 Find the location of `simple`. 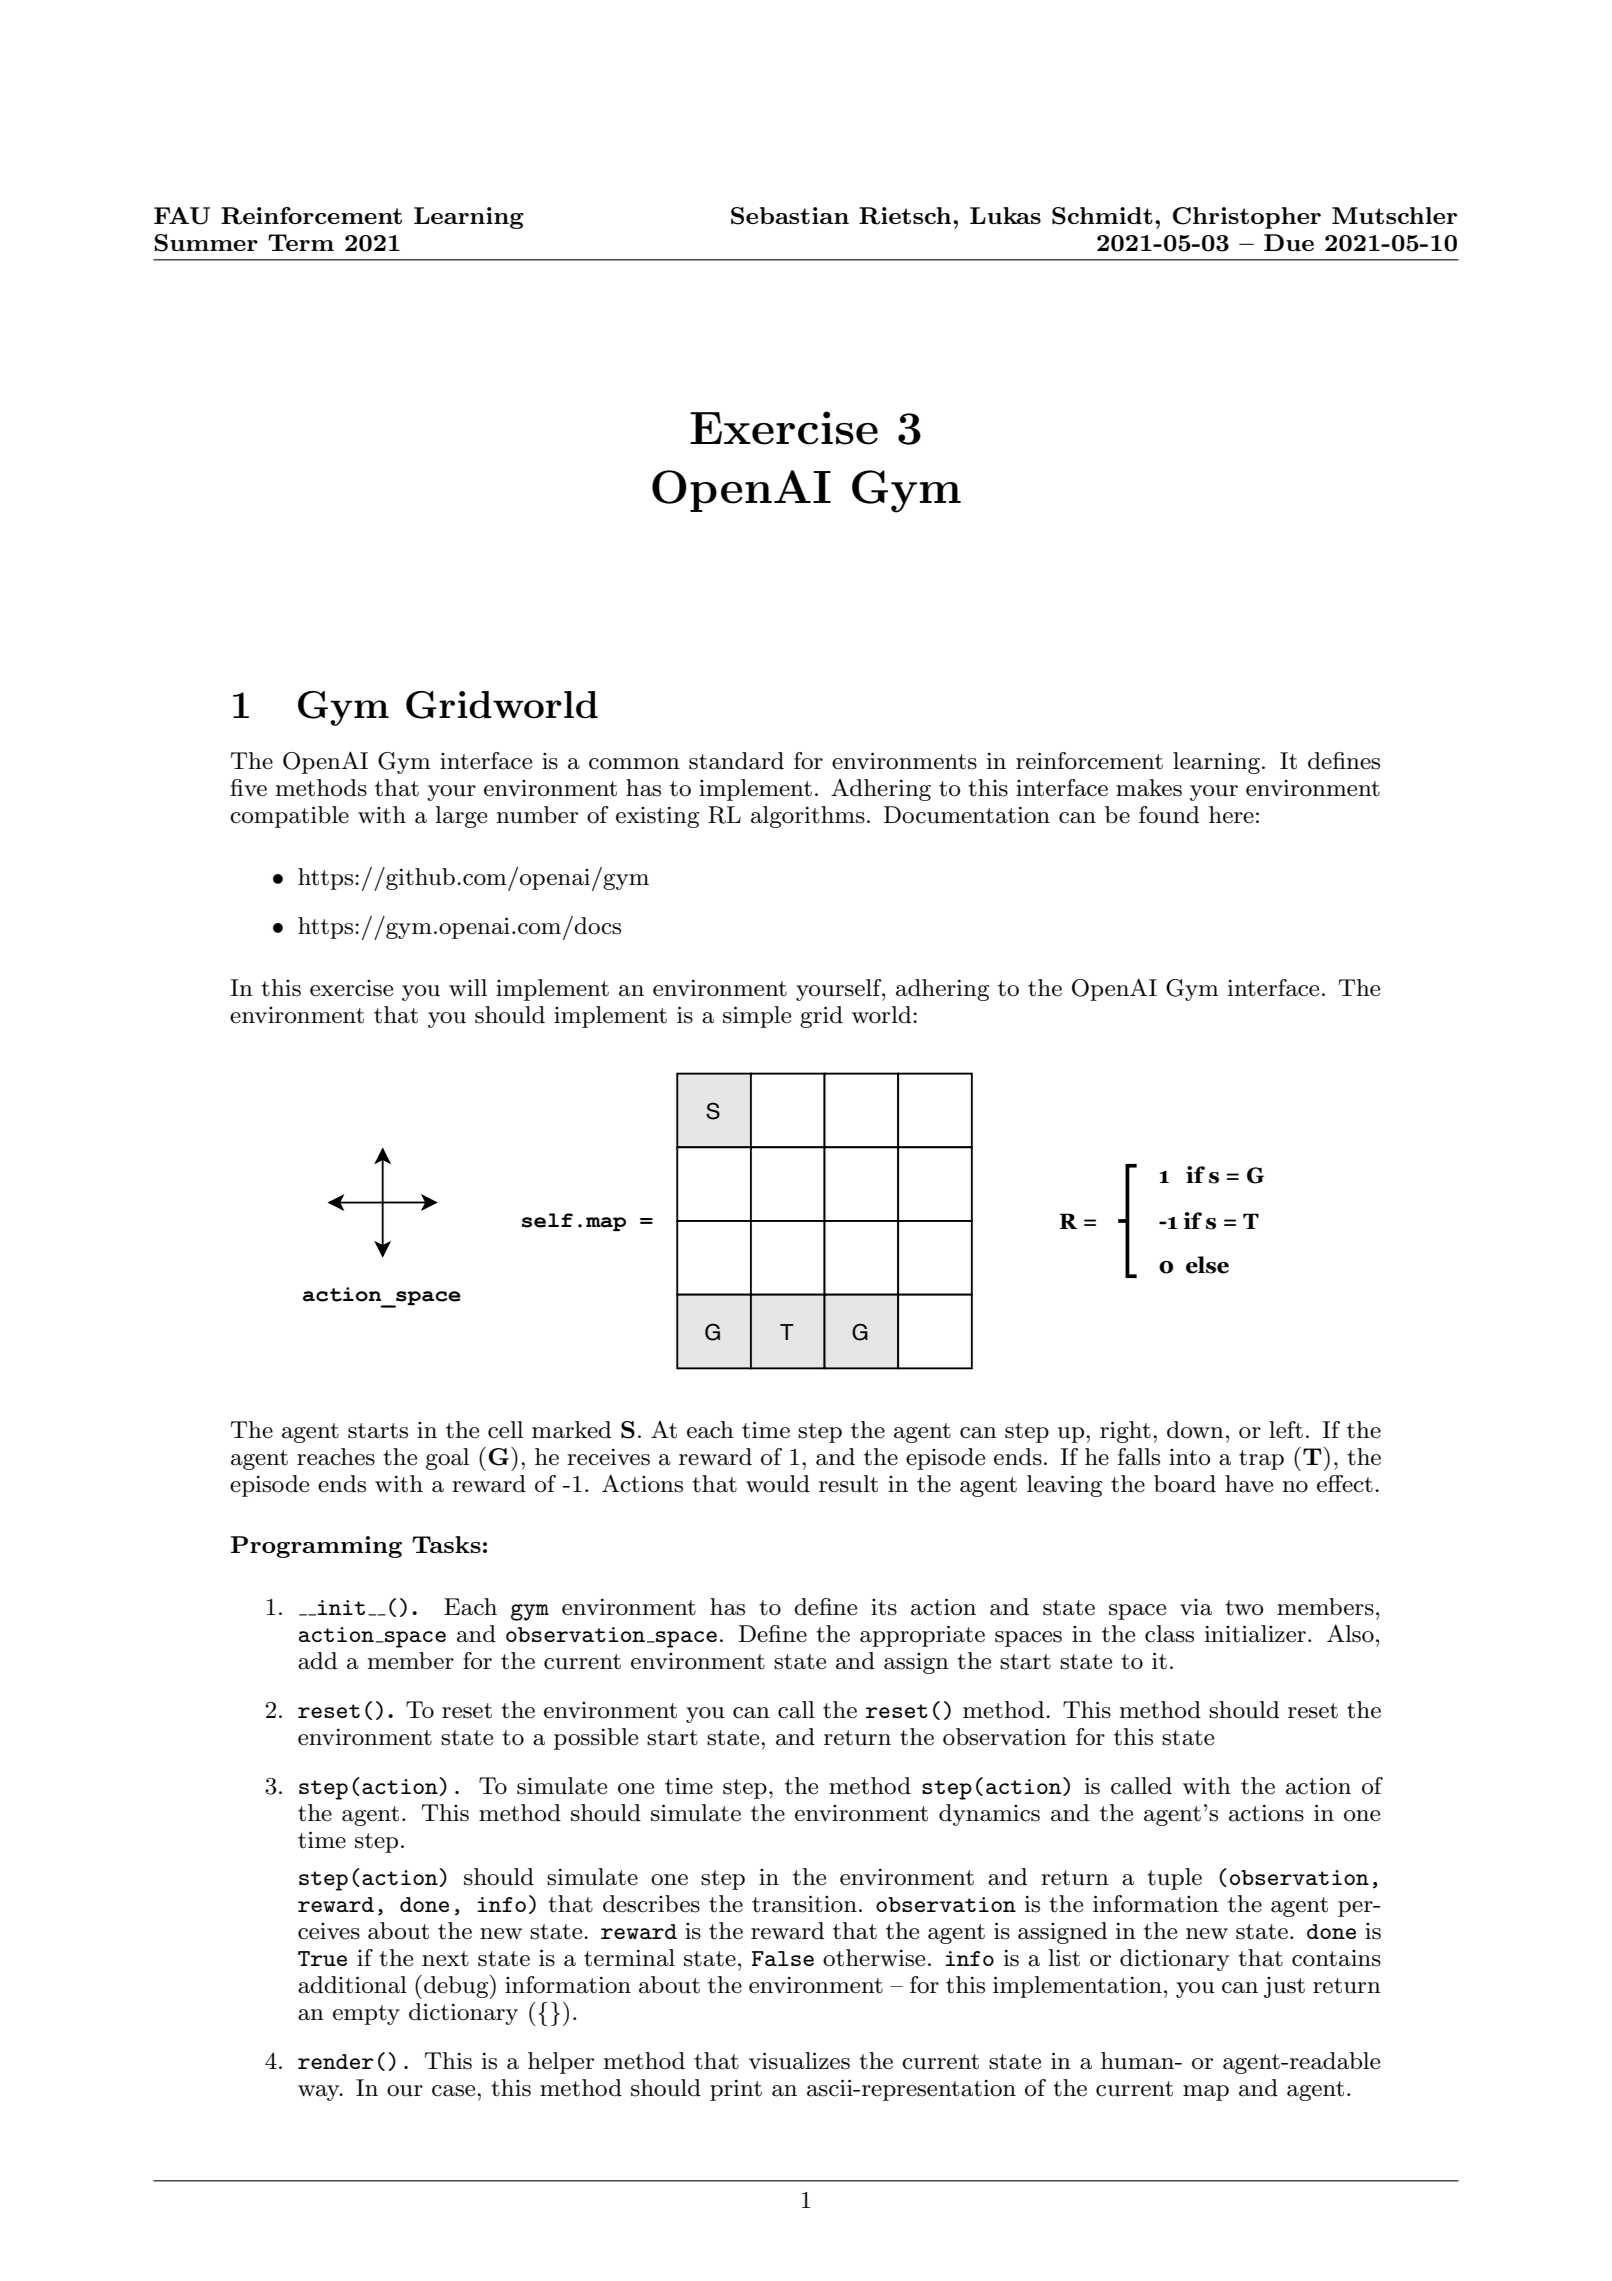

simple is located at coordinates (757, 1017).
